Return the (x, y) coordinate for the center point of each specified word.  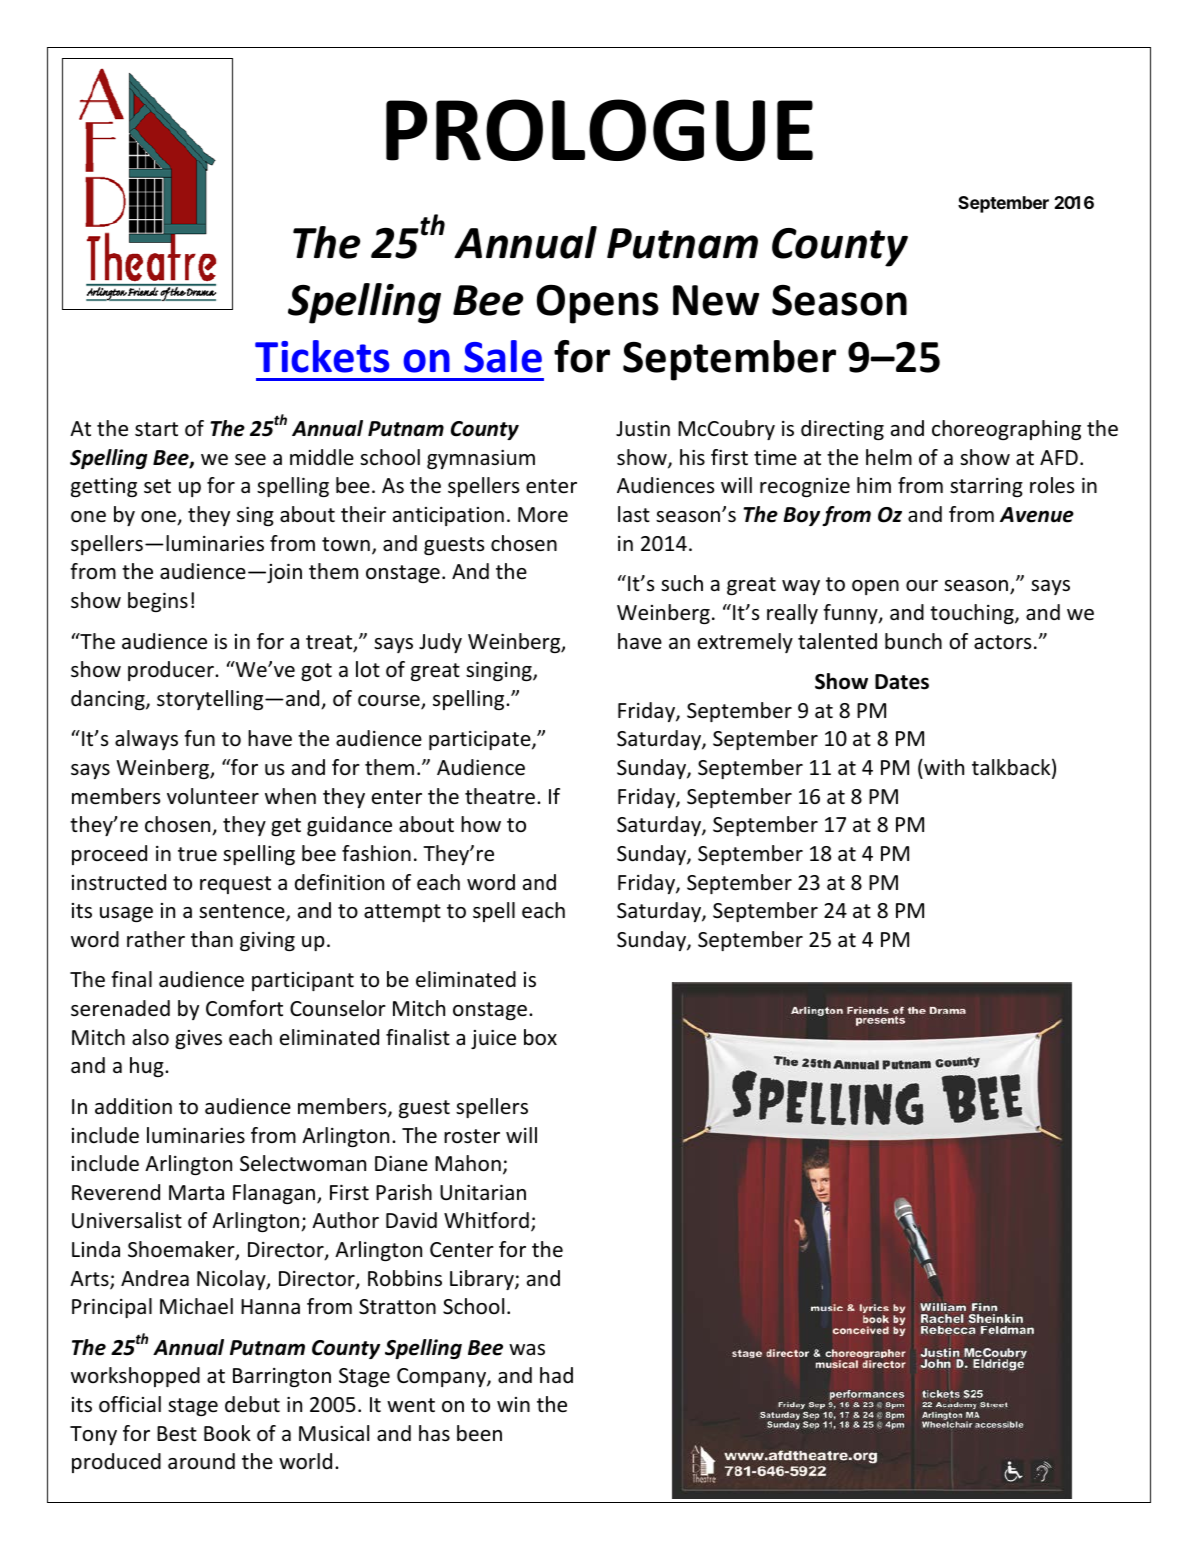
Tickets (322, 356)
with (943, 767)
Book (227, 1433)
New (716, 300)
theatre (500, 796)
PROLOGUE (599, 130)
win (513, 1404)
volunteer (213, 796)
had (556, 1375)
